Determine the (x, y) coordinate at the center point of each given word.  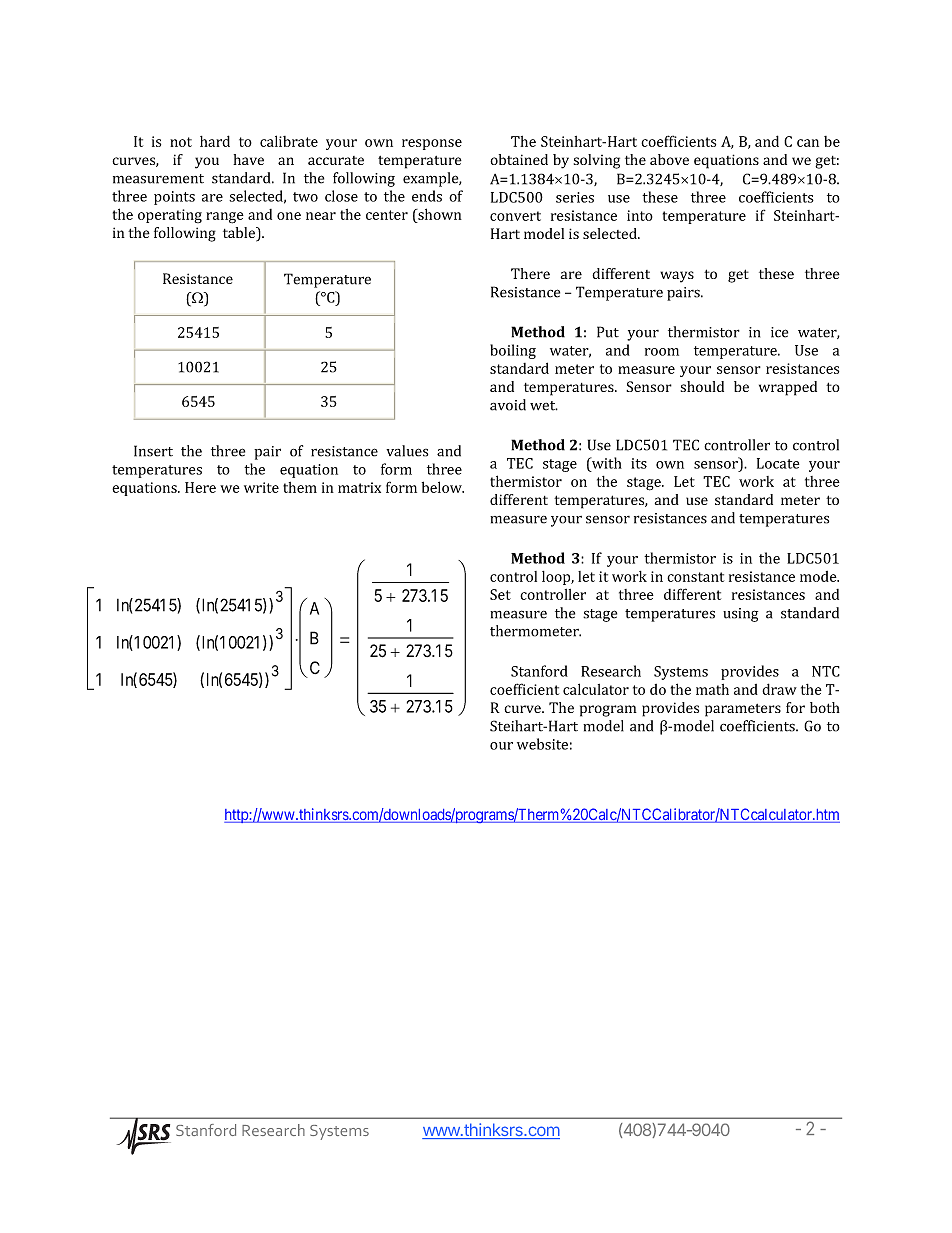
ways (677, 277)
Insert (153, 451)
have (248, 159)
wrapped (788, 388)
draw (779, 689)
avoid (508, 405)
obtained (519, 159)
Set (500, 594)
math (712, 689)
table (240, 234)
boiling (513, 351)
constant (695, 577)
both (825, 707)
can (808, 143)
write (261, 487)
